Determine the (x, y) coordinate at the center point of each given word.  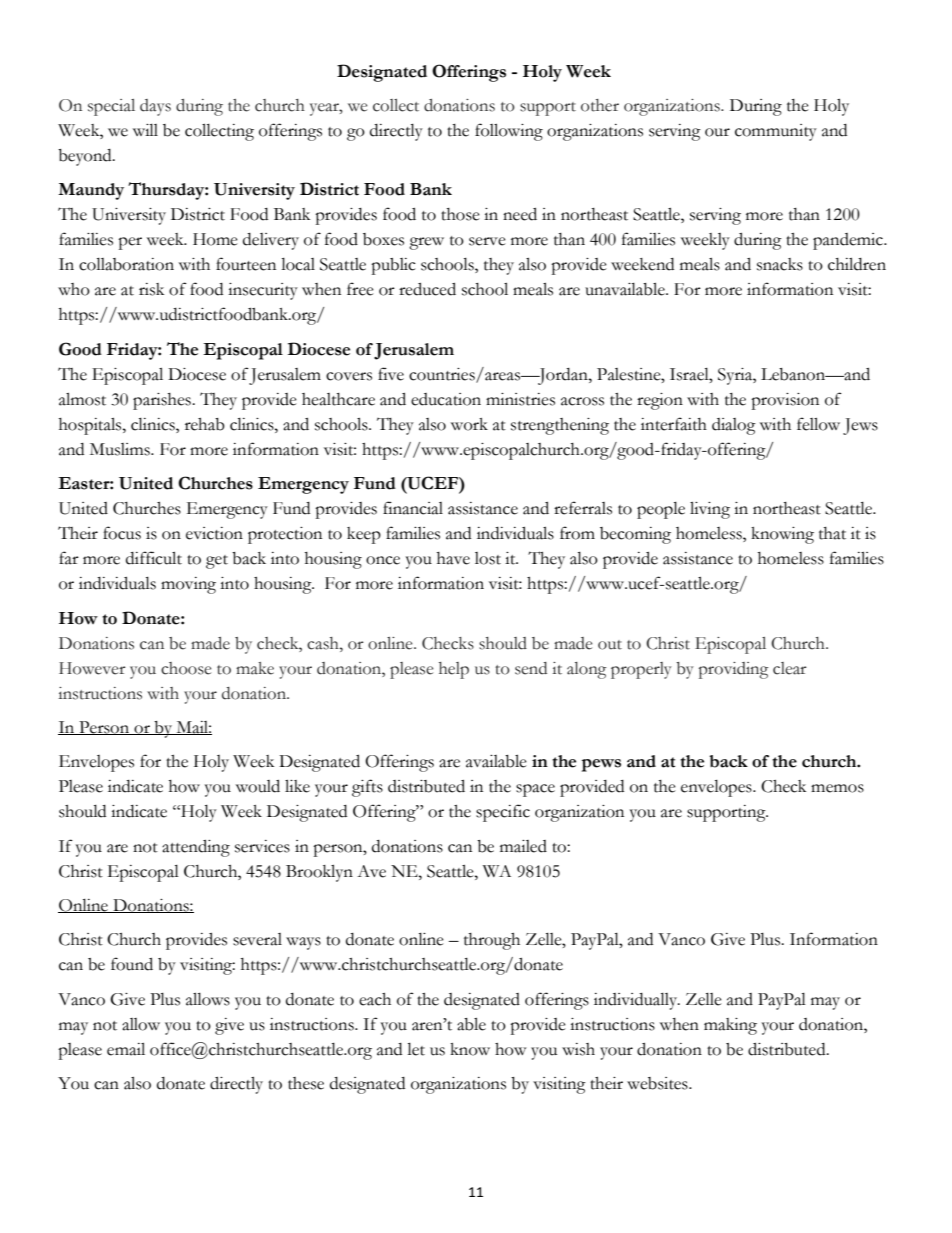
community (776, 132)
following (509, 132)
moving (188, 585)
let (416, 1049)
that (832, 533)
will (145, 130)
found (132, 964)
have (453, 558)
